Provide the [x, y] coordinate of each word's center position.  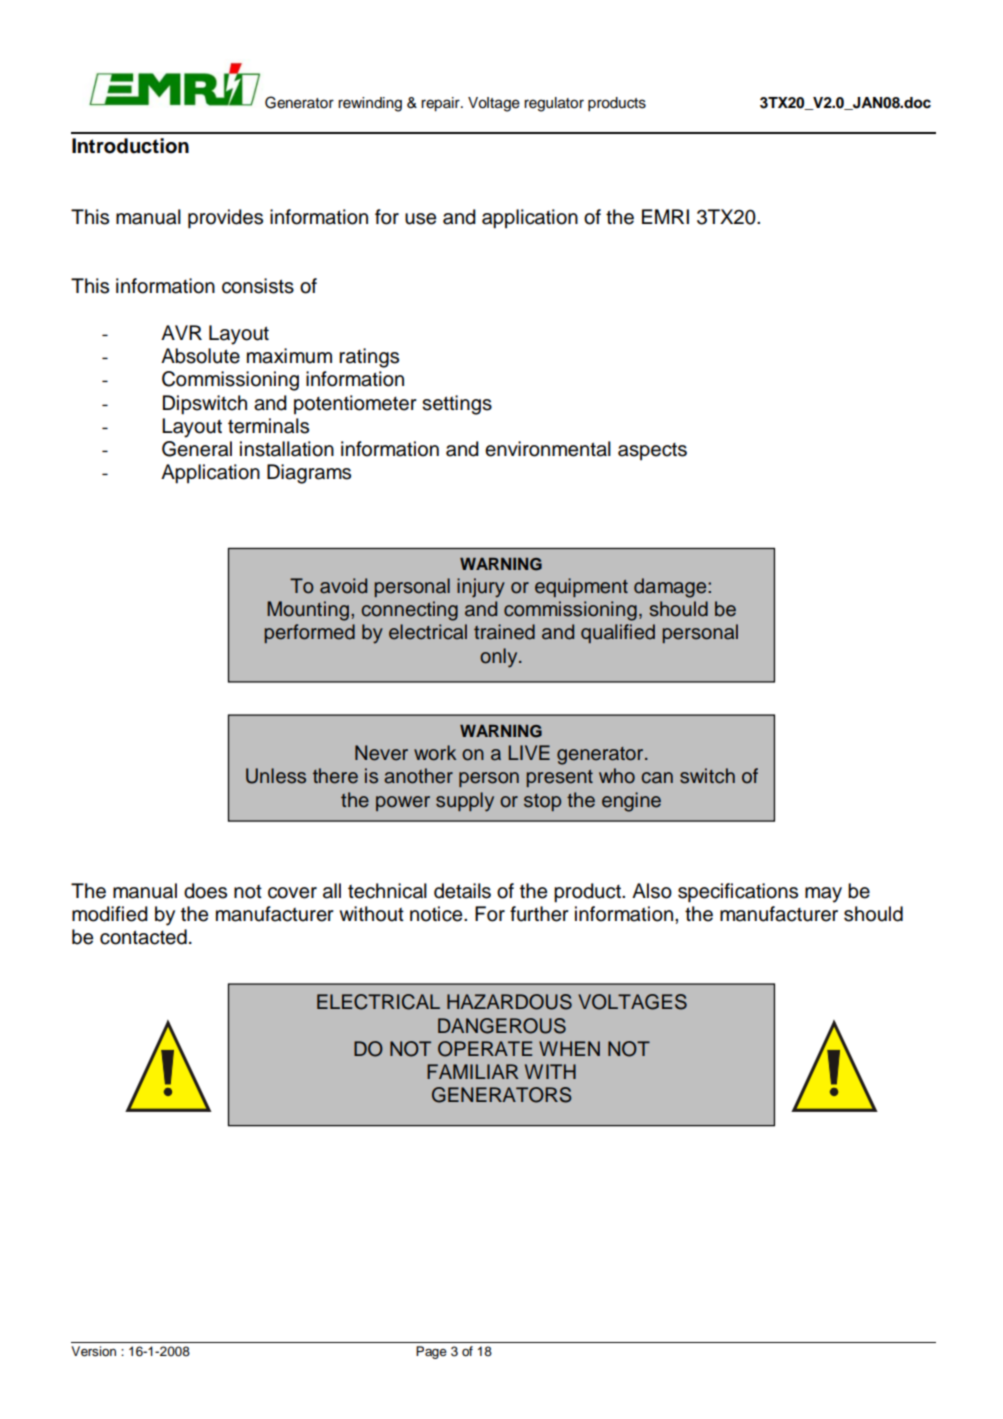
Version [93, 1351]
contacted [143, 937]
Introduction [130, 146]
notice [437, 914]
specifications [738, 893]
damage [671, 588]
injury [481, 588]
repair [441, 104]
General [197, 449]
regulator [554, 104]
